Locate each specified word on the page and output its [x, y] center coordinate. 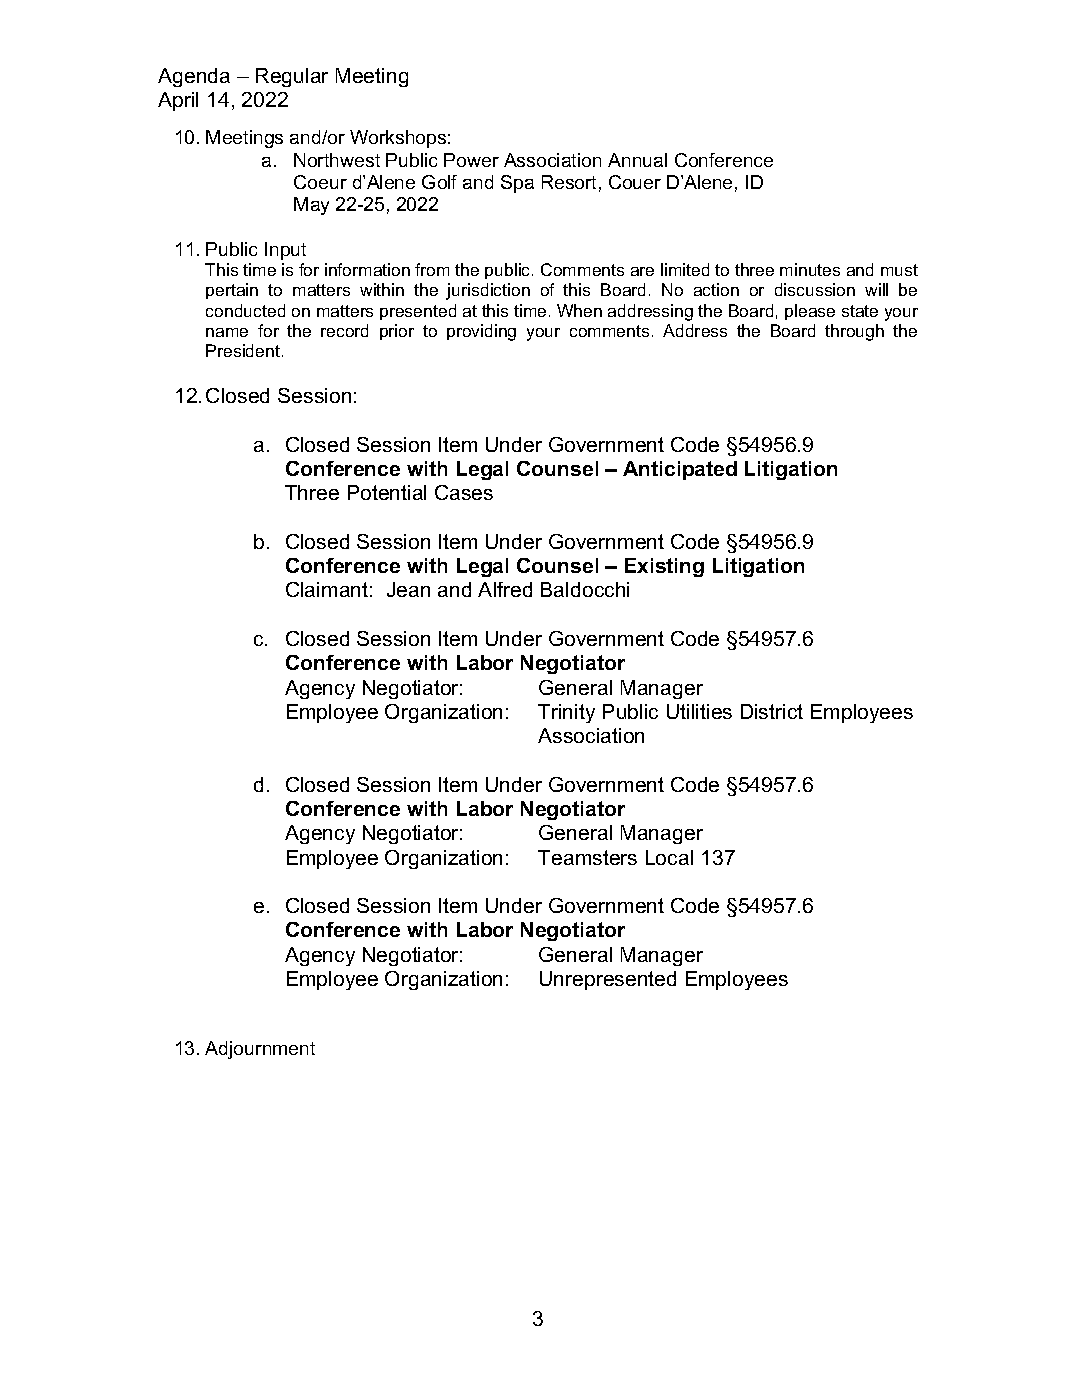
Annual [637, 160]
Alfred [505, 589]
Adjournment [260, 1050]
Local [669, 857]
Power [471, 160]
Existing [664, 567]
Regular [292, 77]
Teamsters [587, 857]
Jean [408, 589]
